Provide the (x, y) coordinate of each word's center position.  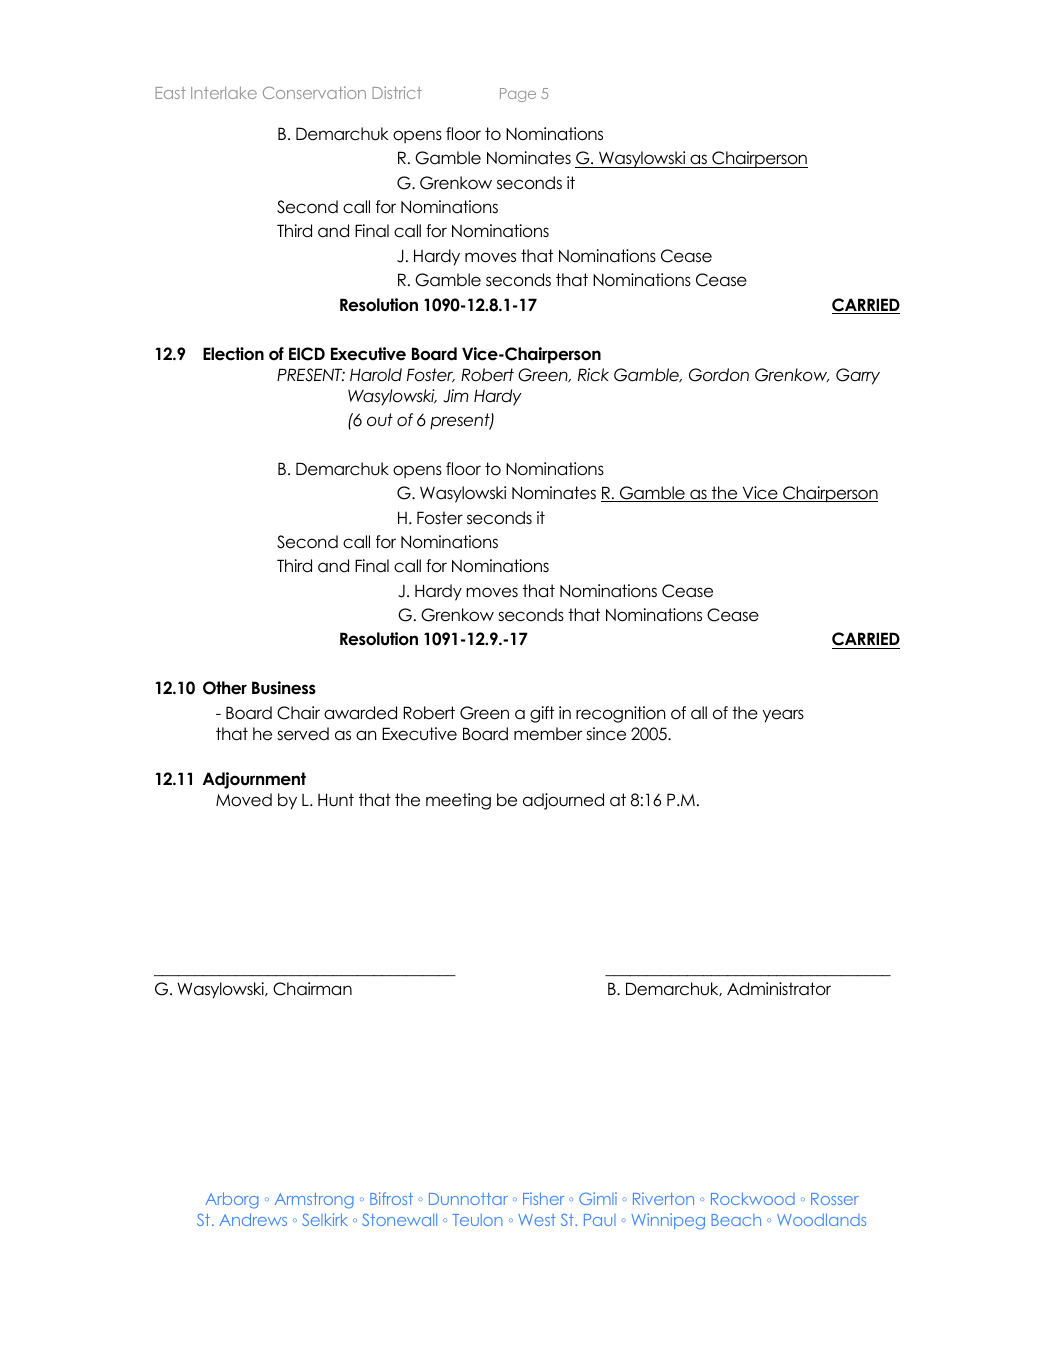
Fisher (543, 1198)
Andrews (253, 1219)
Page (518, 95)
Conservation (314, 92)
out (380, 420)
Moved (244, 800)
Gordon (719, 375)
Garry (858, 376)
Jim (455, 396)
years (783, 716)
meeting (458, 801)
